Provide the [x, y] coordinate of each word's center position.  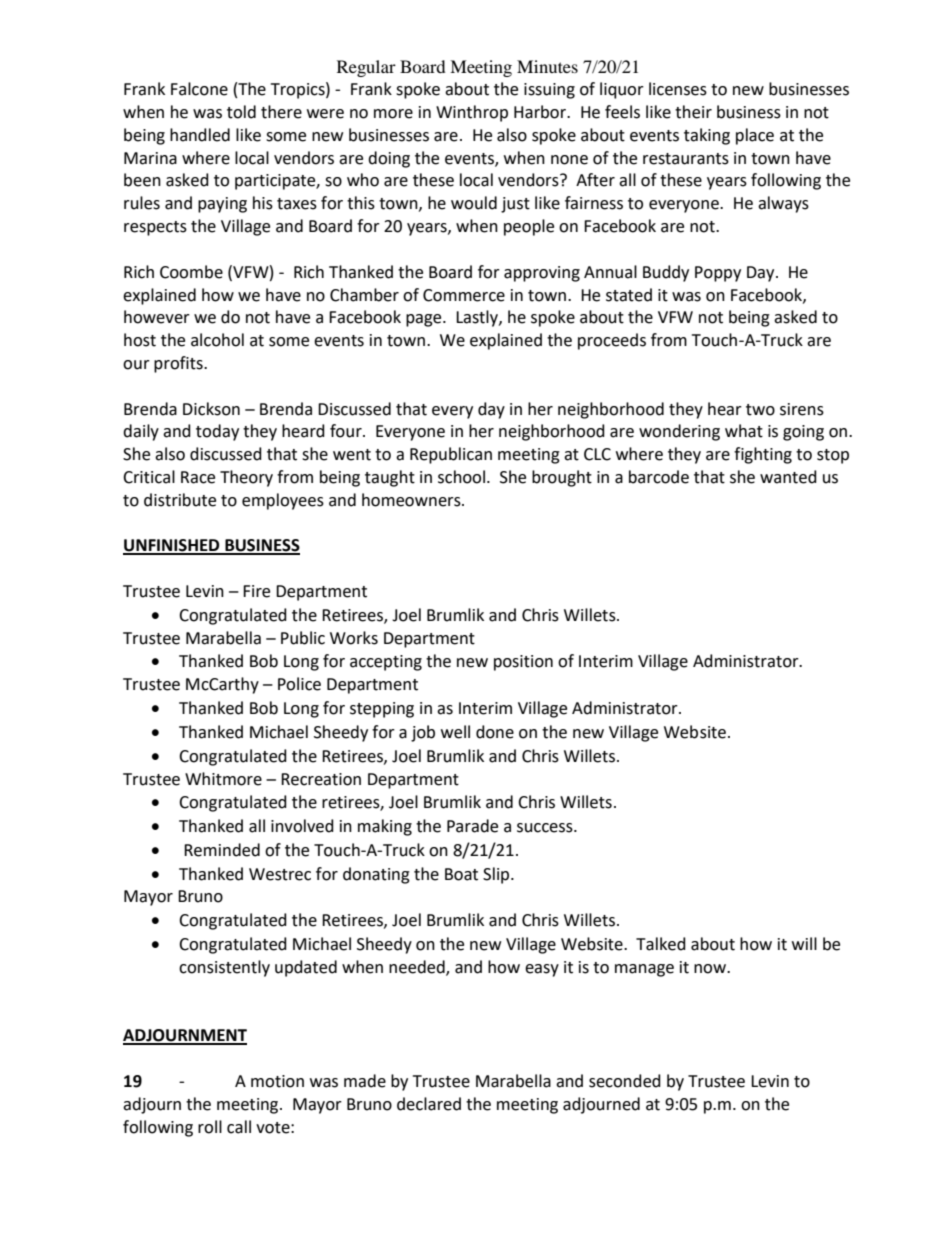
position [523, 663]
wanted [788, 477]
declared [429, 1104]
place [755, 136]
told [241, 112]
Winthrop [472, 113]
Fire [256, 591]
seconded [625, 1081]
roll [210, 1127]
